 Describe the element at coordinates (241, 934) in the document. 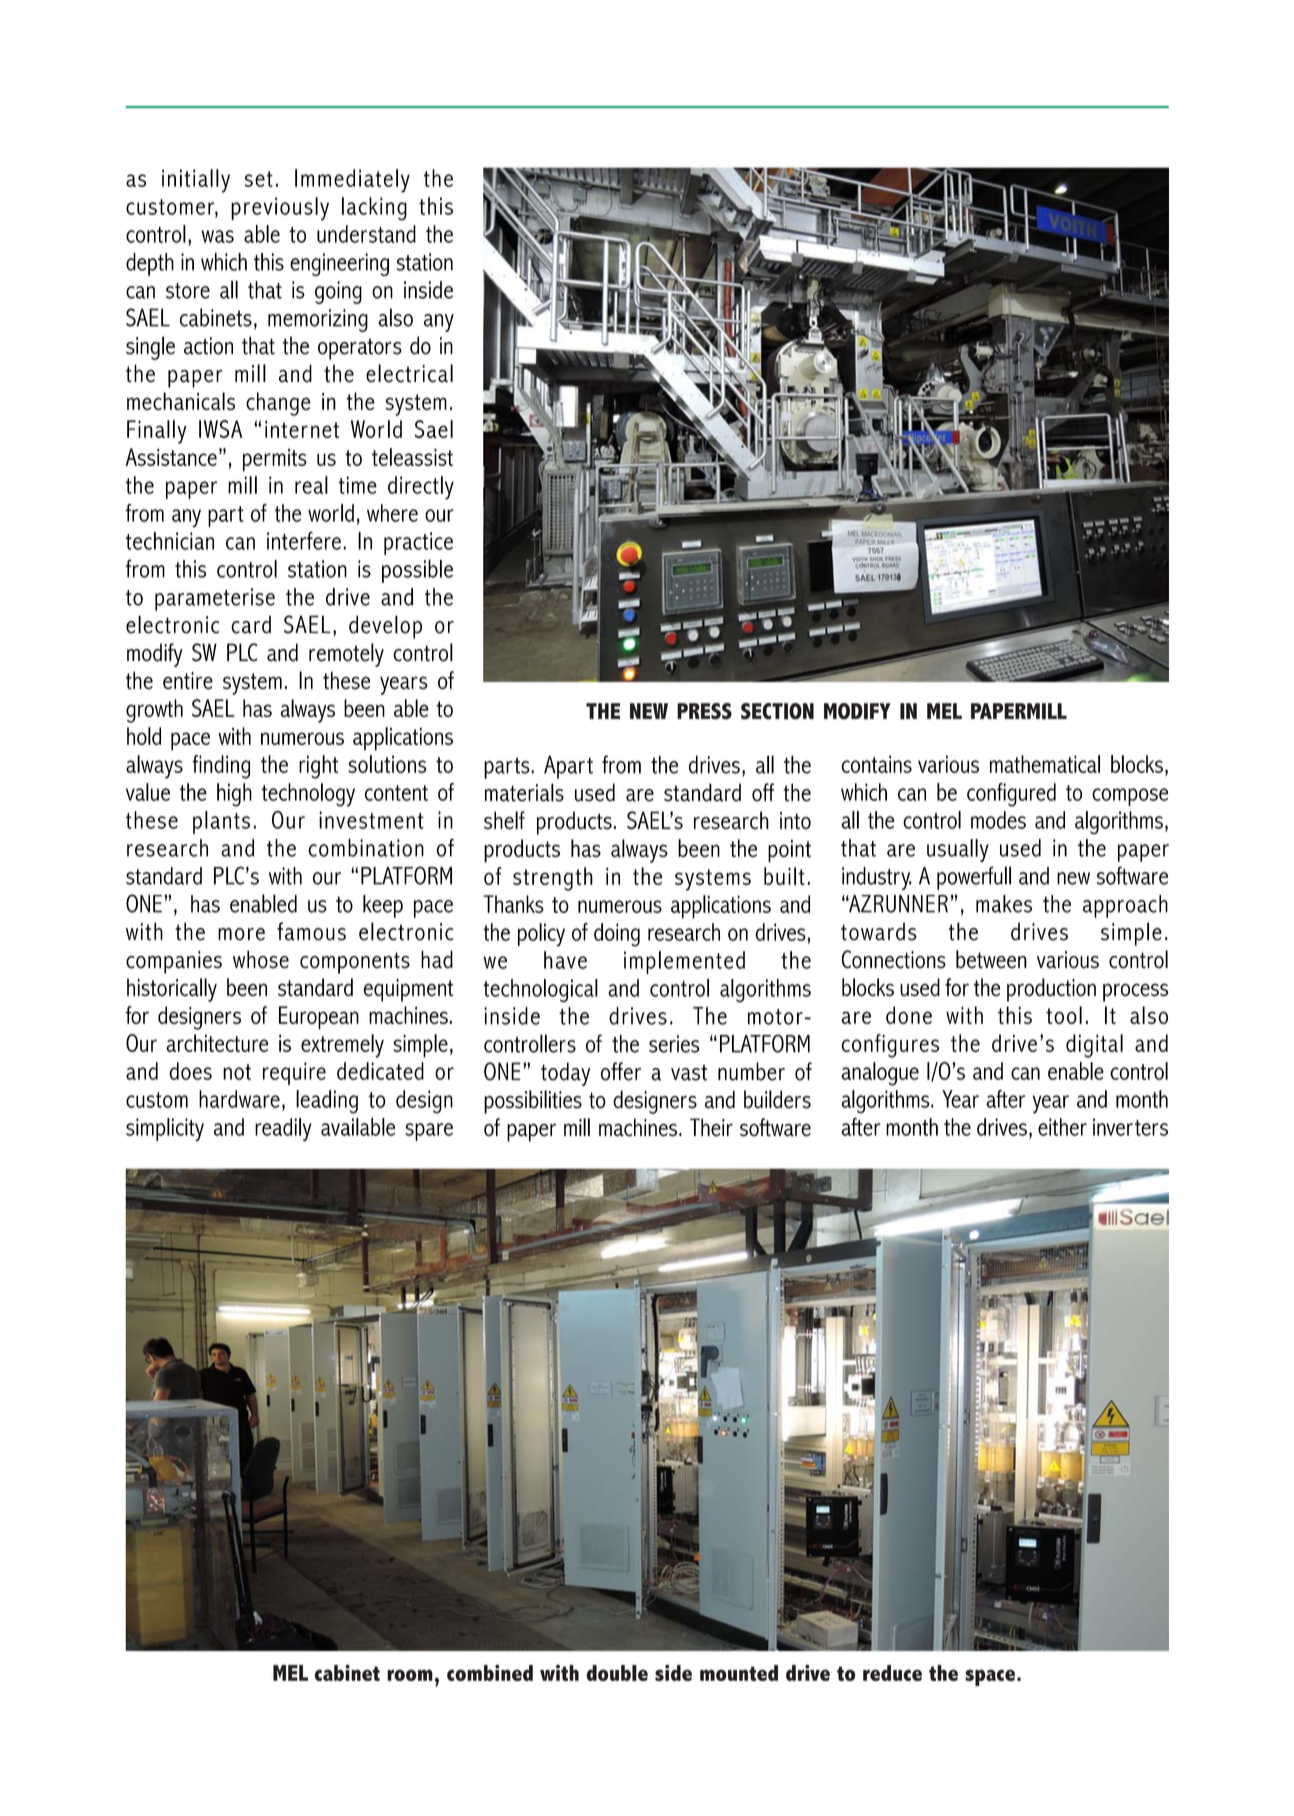

I see `more` at that location.
